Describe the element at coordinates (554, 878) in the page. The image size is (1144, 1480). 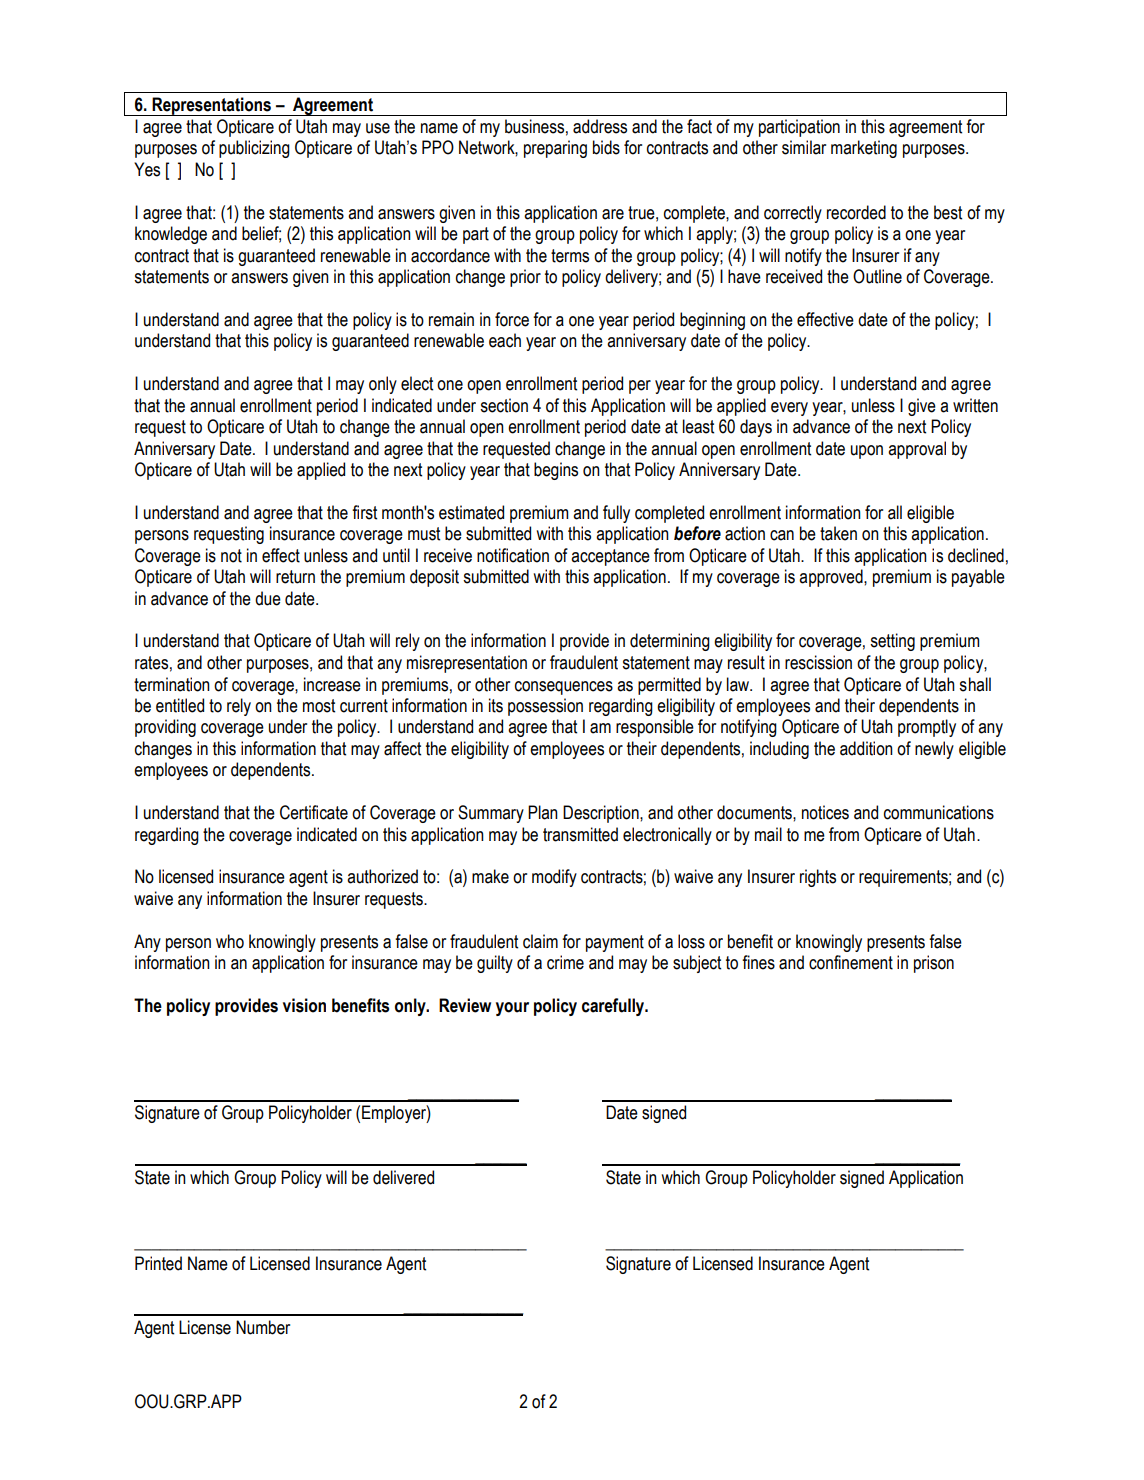
I see `modify` at that location.
